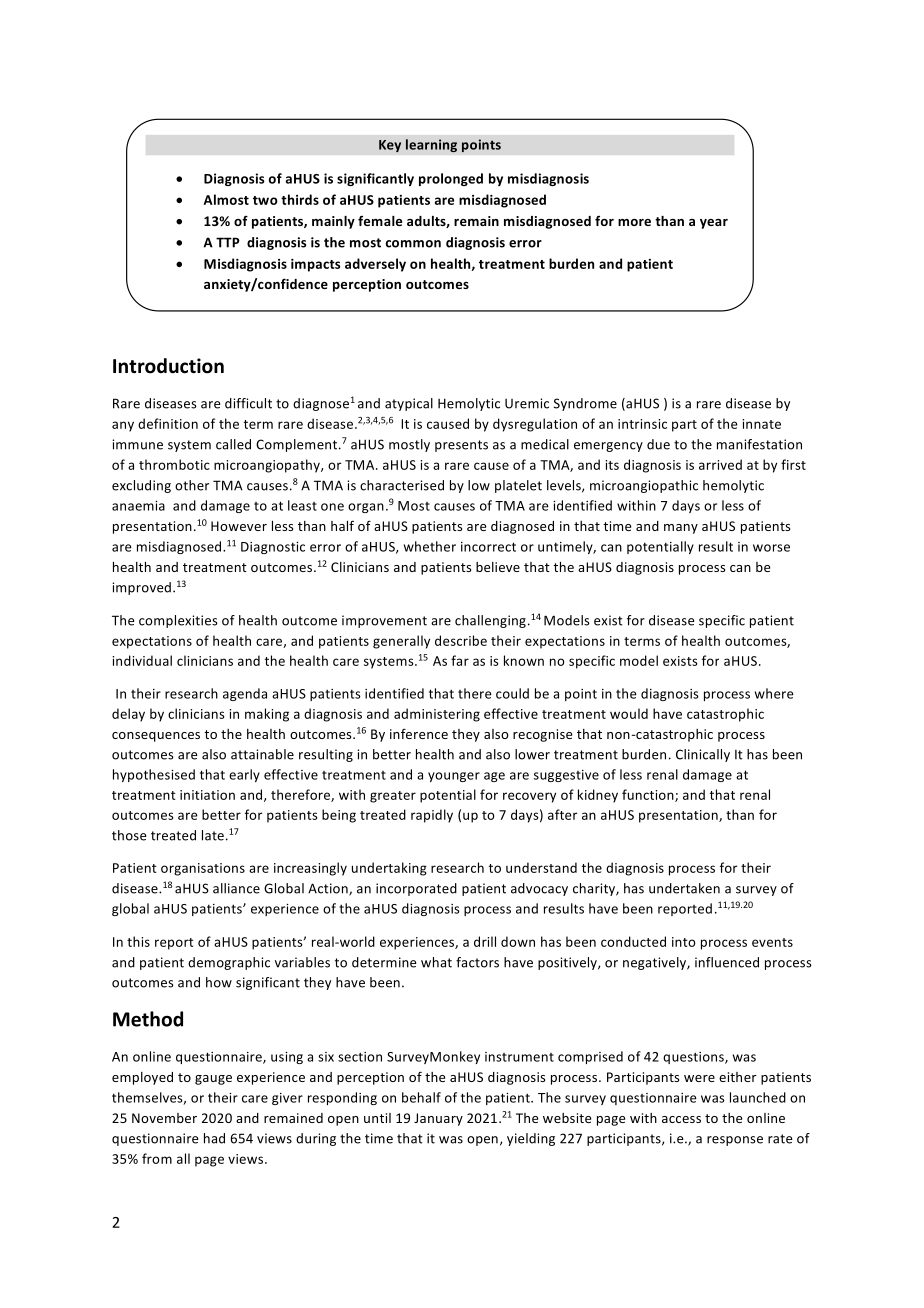 The height and width of the image is (1308, 924). What do you see at coordinates (461, 446) in the image?
I see `presents` at bounding box center [461, 446].
